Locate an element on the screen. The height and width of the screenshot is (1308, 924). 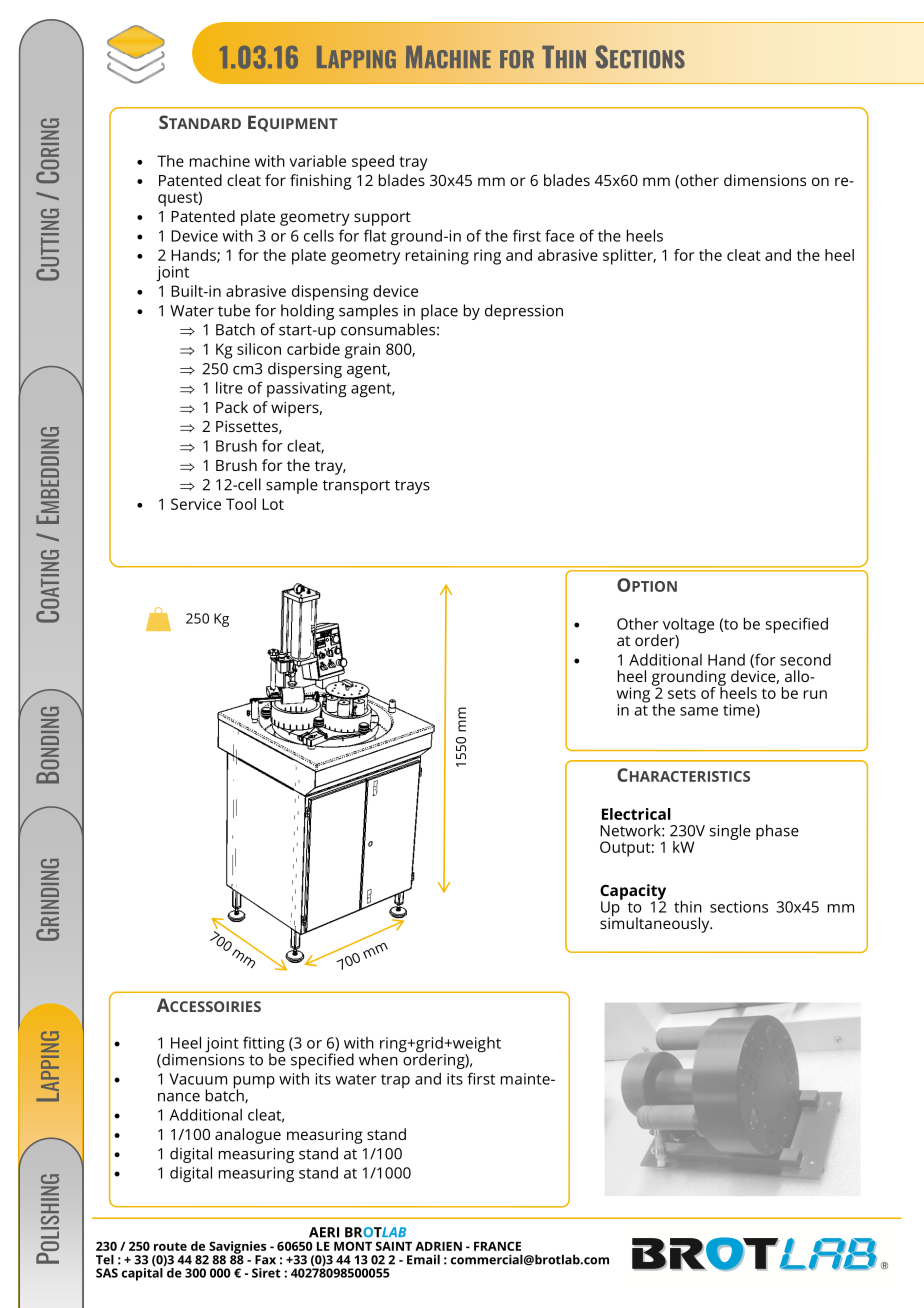
Electrical is located at coordinates (636, 814).
